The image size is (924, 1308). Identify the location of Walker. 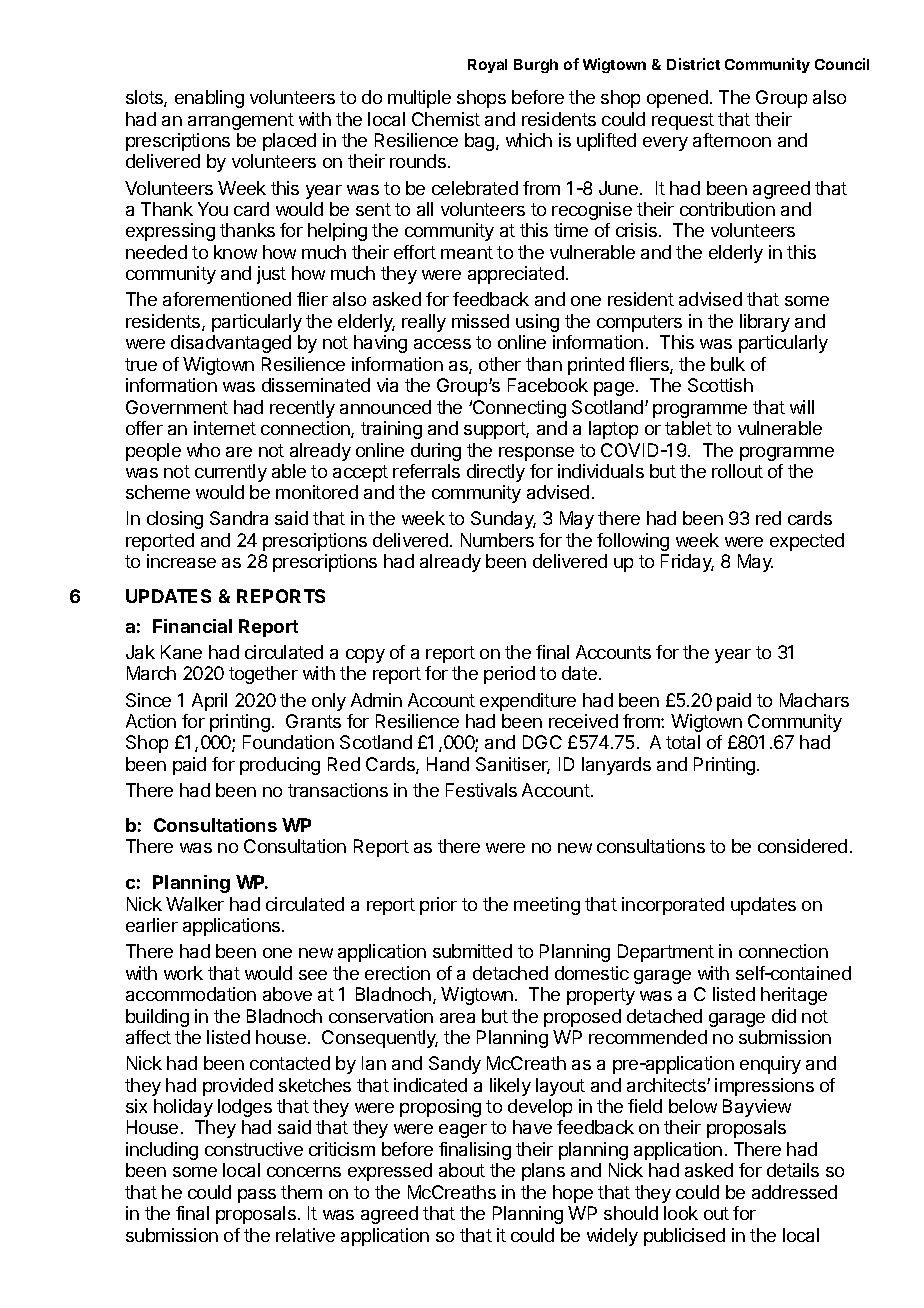
(195, 904).
